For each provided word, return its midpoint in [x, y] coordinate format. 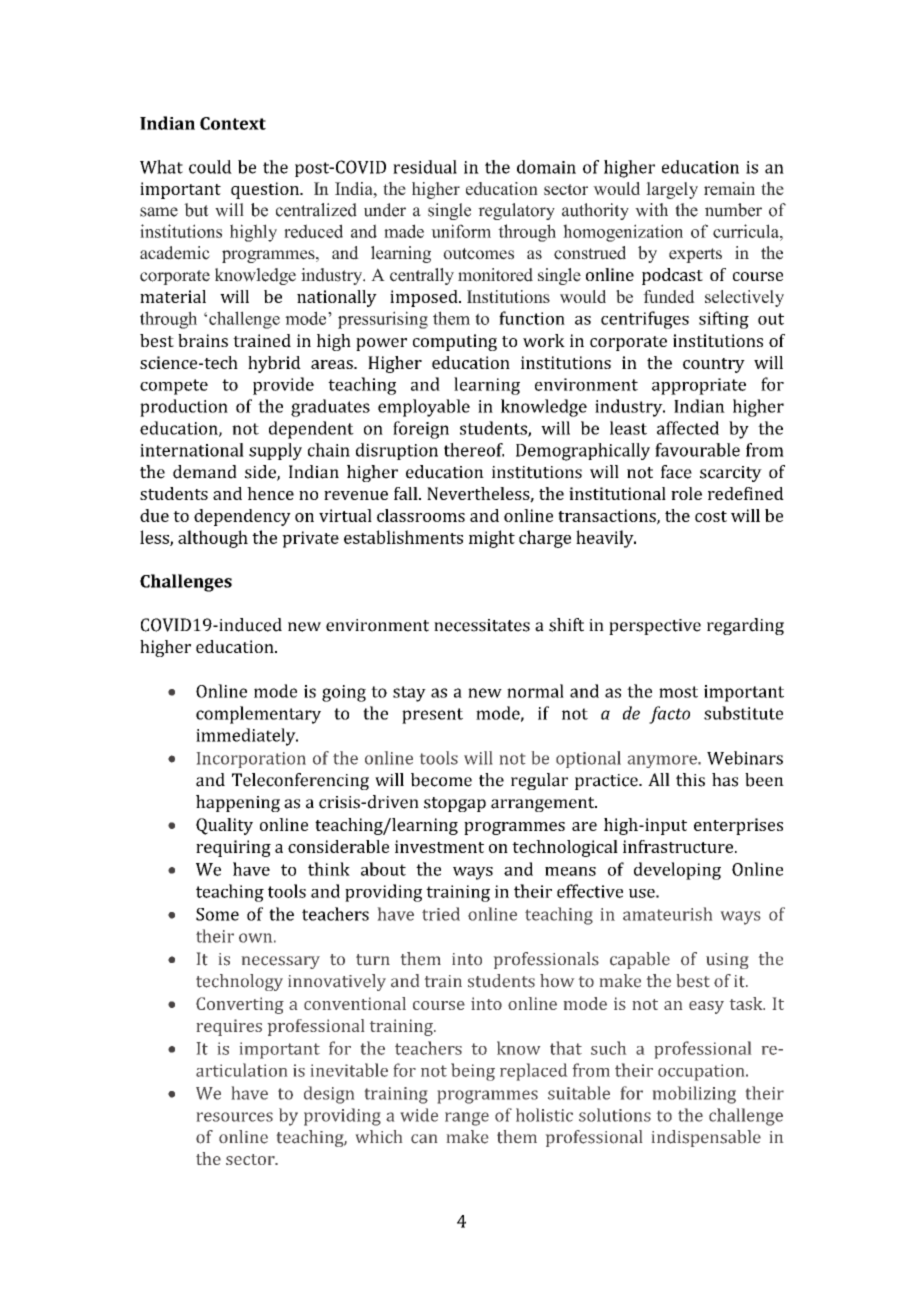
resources [235, 1117]
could [210, 167]
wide [419, 1115]
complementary [258, 715]
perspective [655, 627]
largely [672, 190]
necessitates [482, 625]
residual [425, 167]
